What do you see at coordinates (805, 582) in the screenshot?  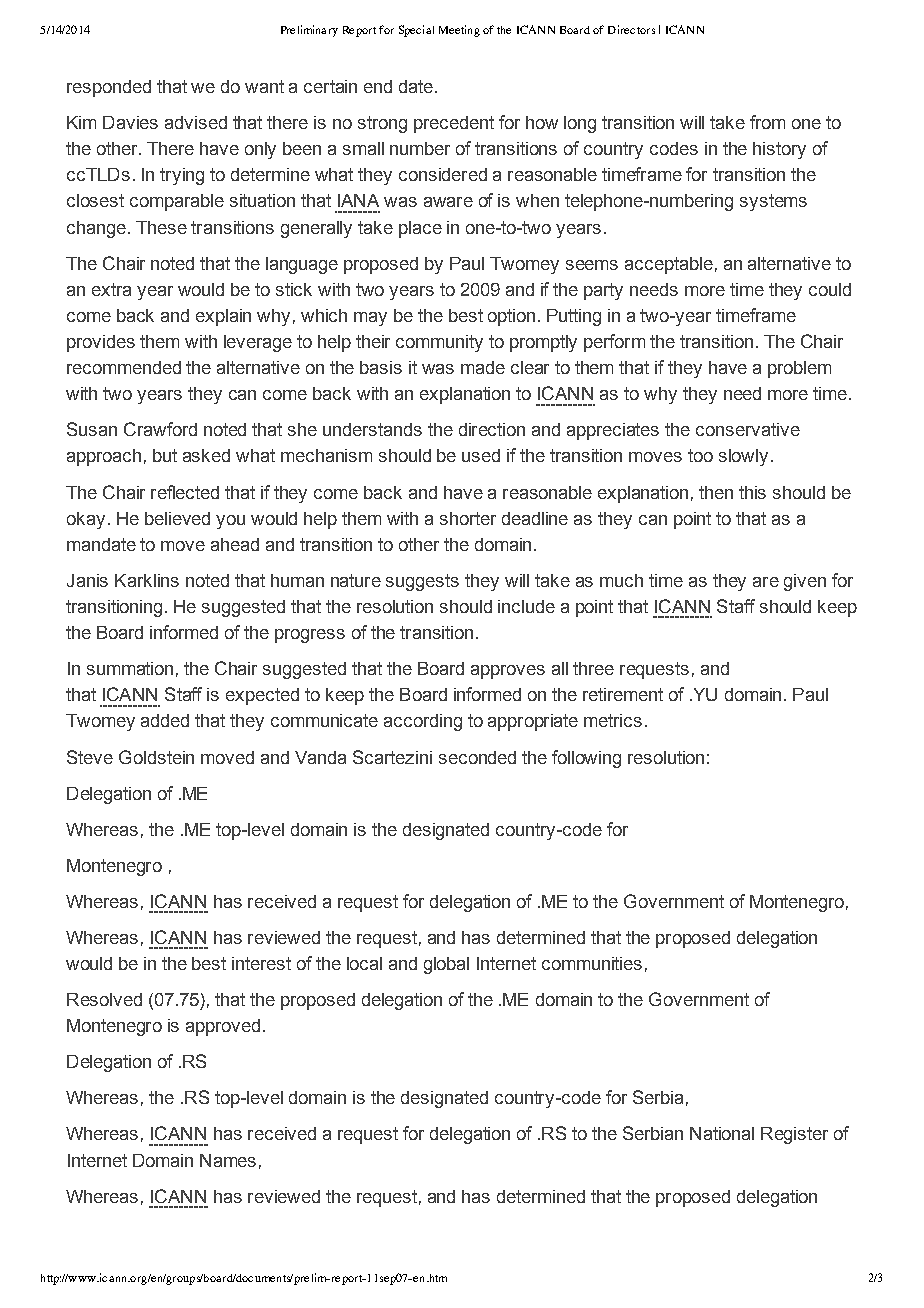 I see `given` at bounding box center [805, 582].
